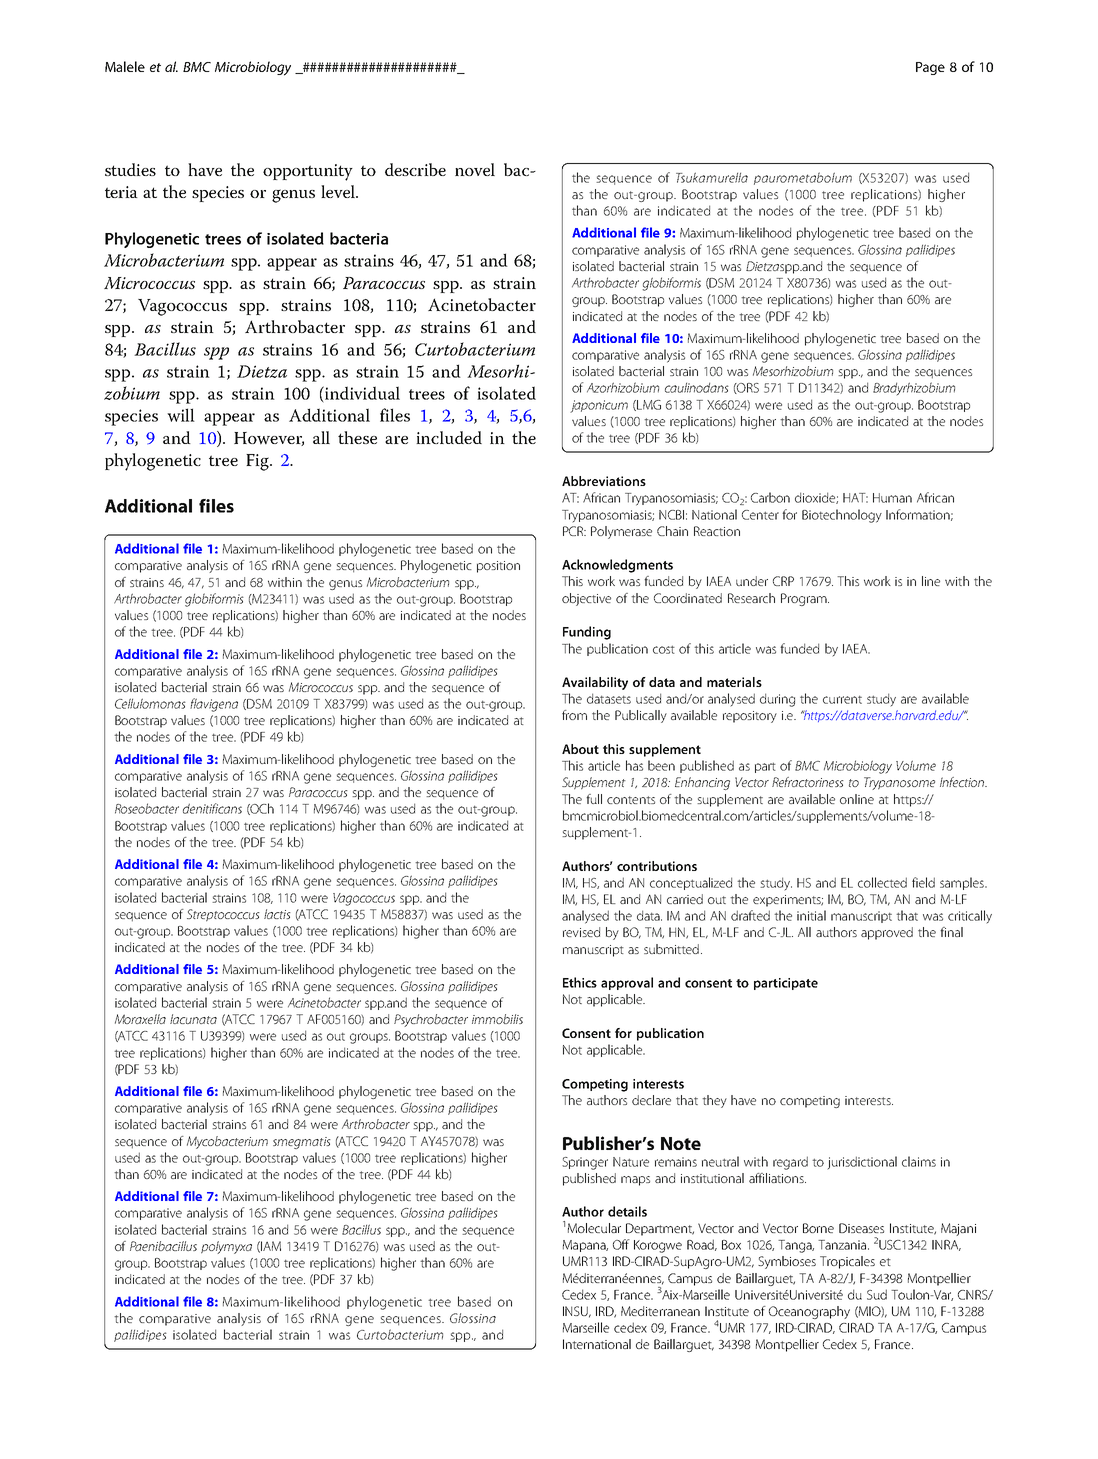 The height and width of the screenshot is (1459, 1098). I want to click on Page, so click(930, 68).
